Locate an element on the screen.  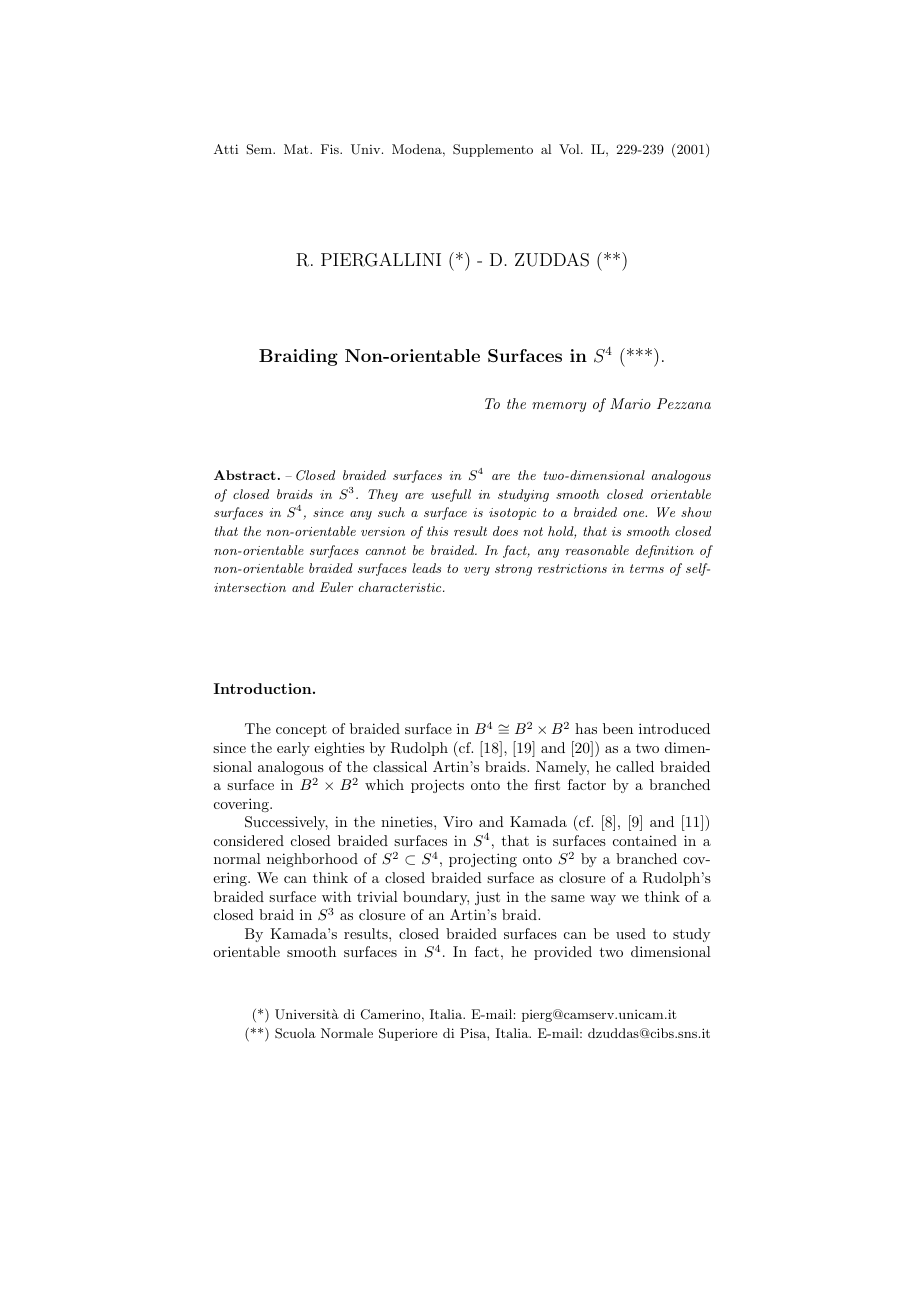
Mat is located at coordinates (297, 149).
